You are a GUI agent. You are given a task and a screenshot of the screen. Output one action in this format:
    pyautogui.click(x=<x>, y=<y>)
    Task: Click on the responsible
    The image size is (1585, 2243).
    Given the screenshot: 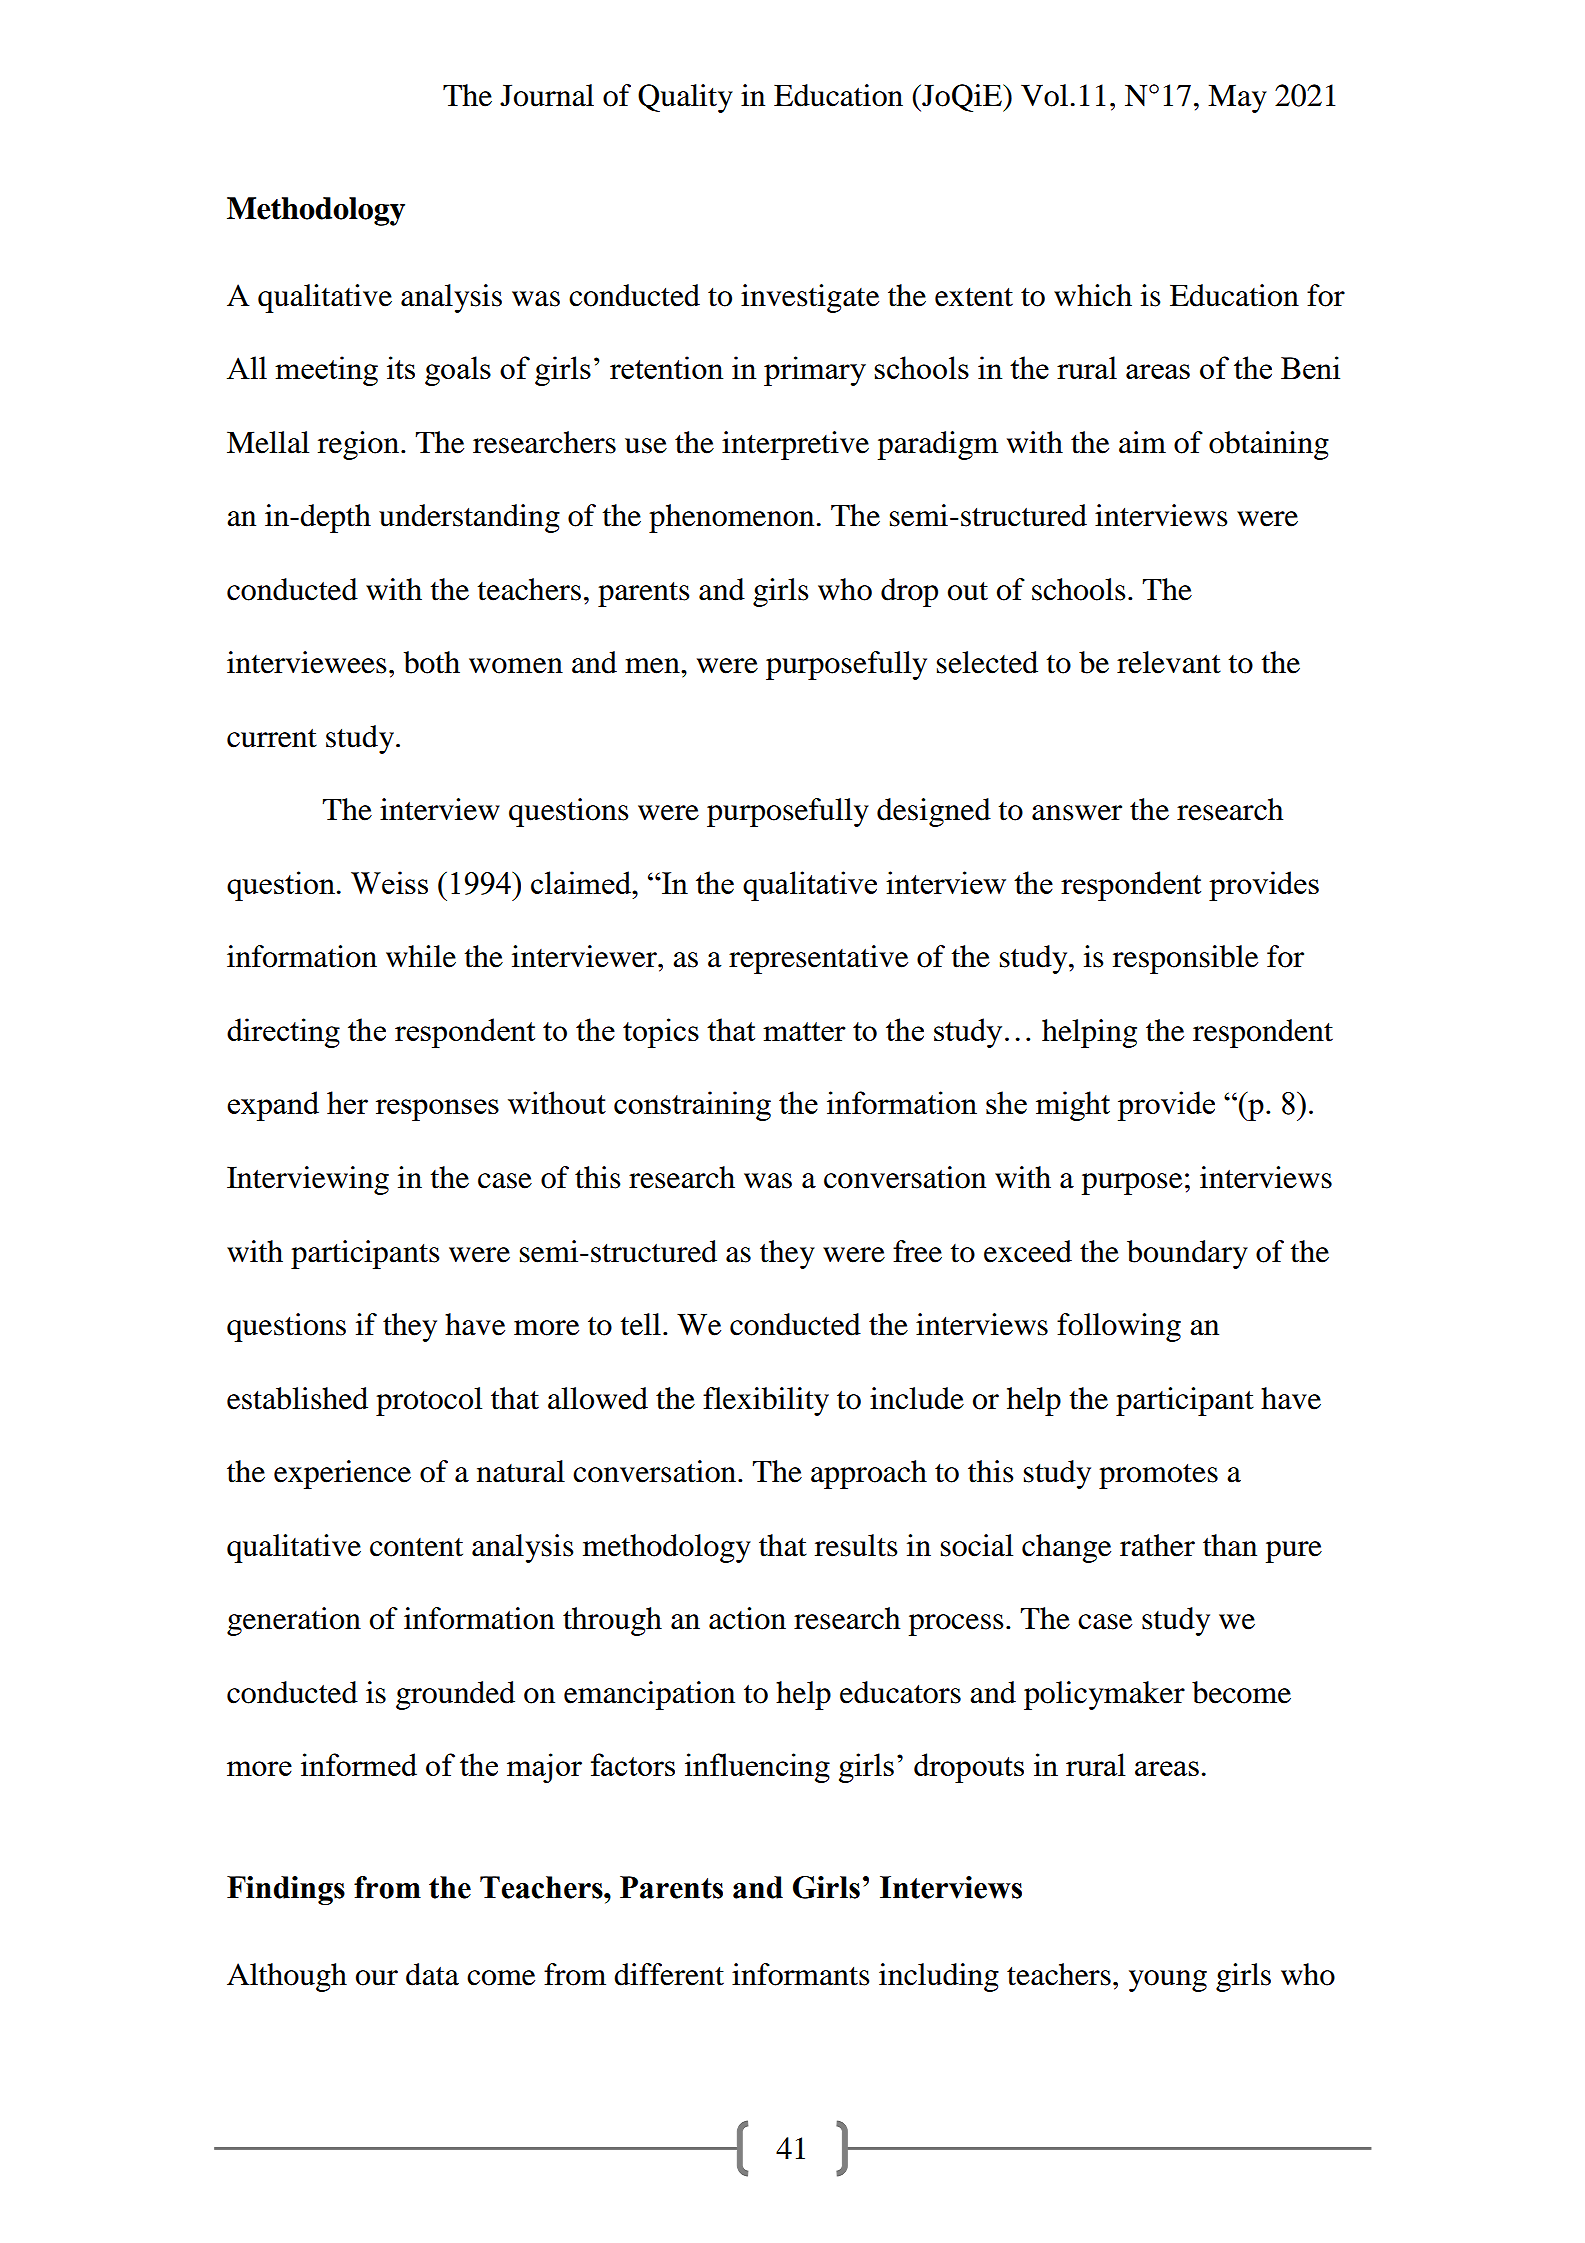 What is the action you would take?
    pyautogui.click(x=1185, y=959)
